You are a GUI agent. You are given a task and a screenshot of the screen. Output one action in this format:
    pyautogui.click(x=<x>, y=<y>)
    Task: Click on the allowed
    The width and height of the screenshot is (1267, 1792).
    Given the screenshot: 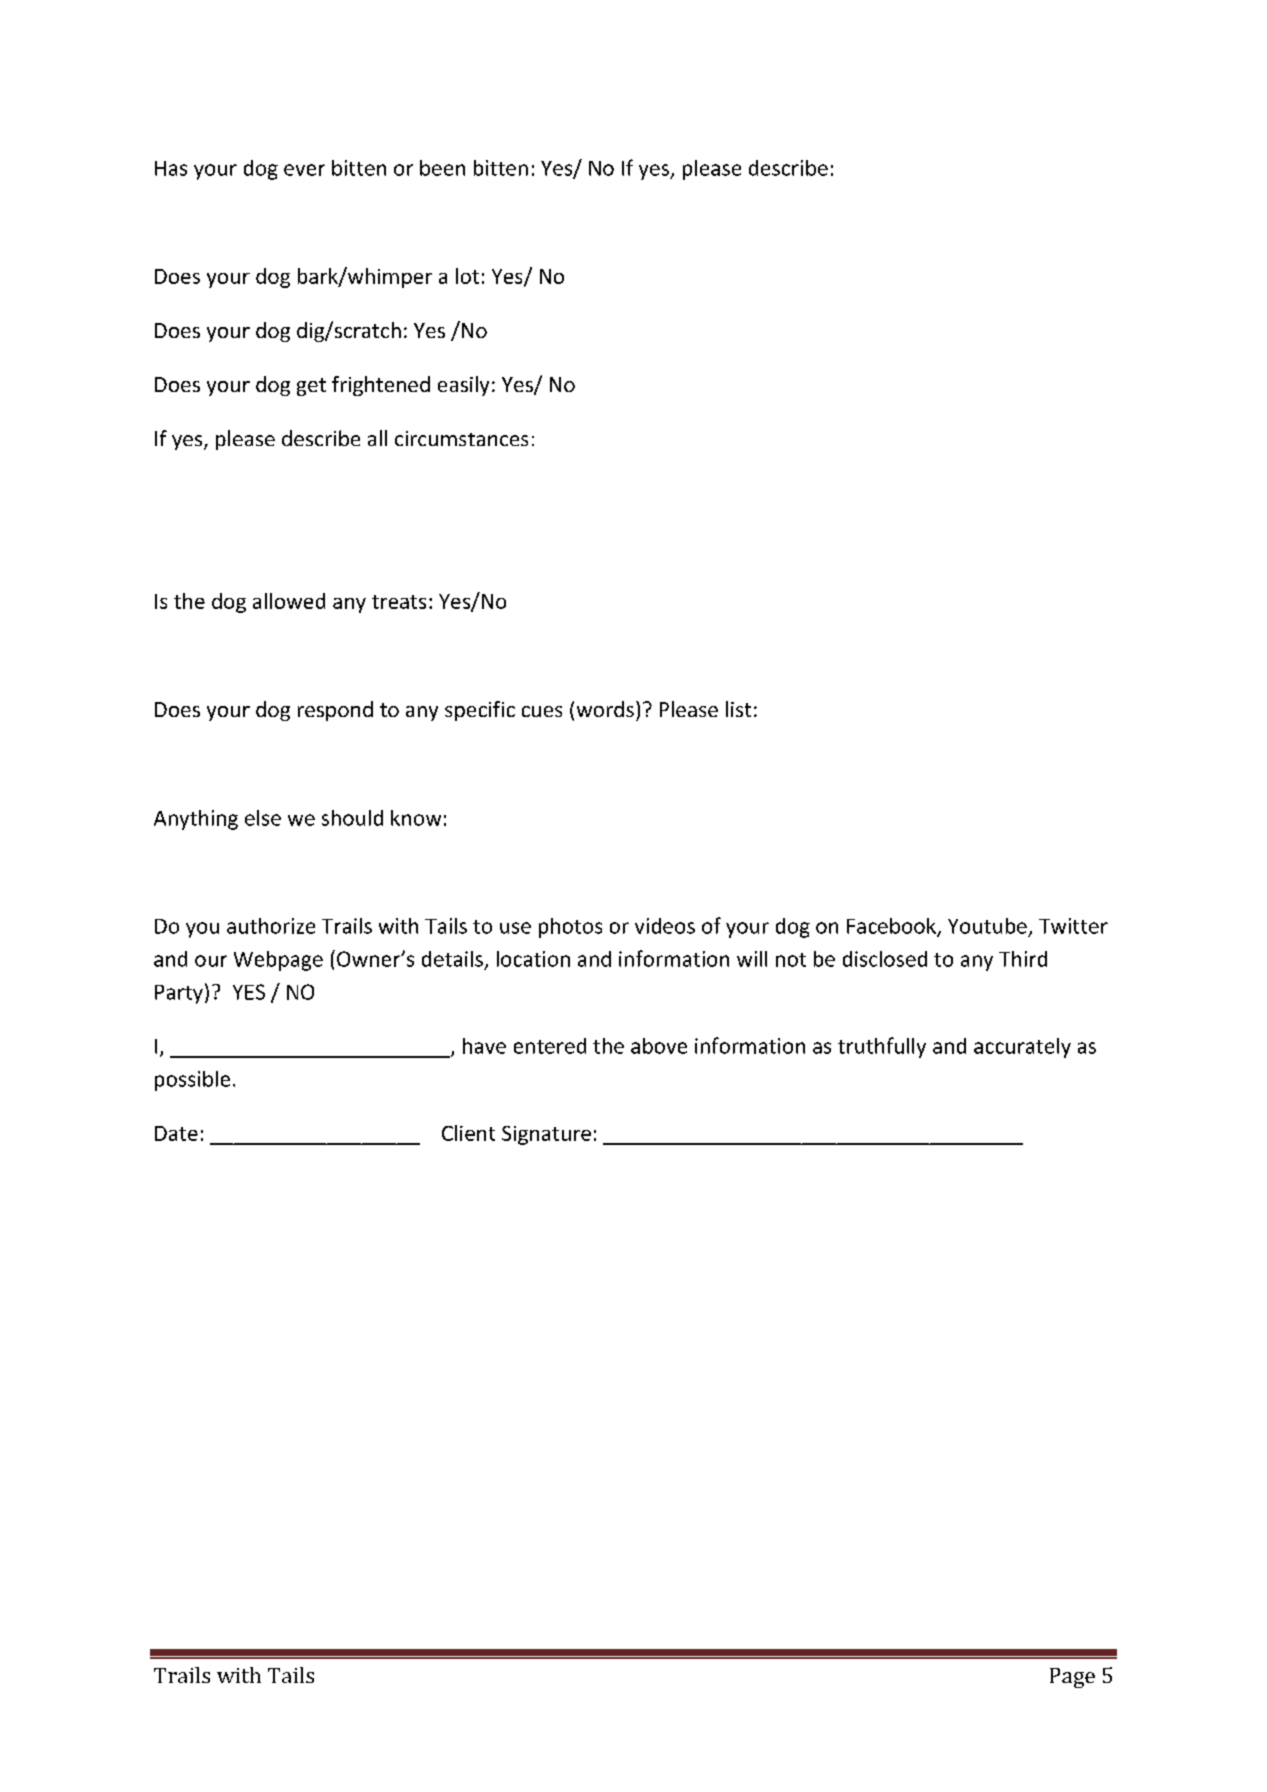 What is the action you would take?
    pyautogui.click(x=289, y=601)
